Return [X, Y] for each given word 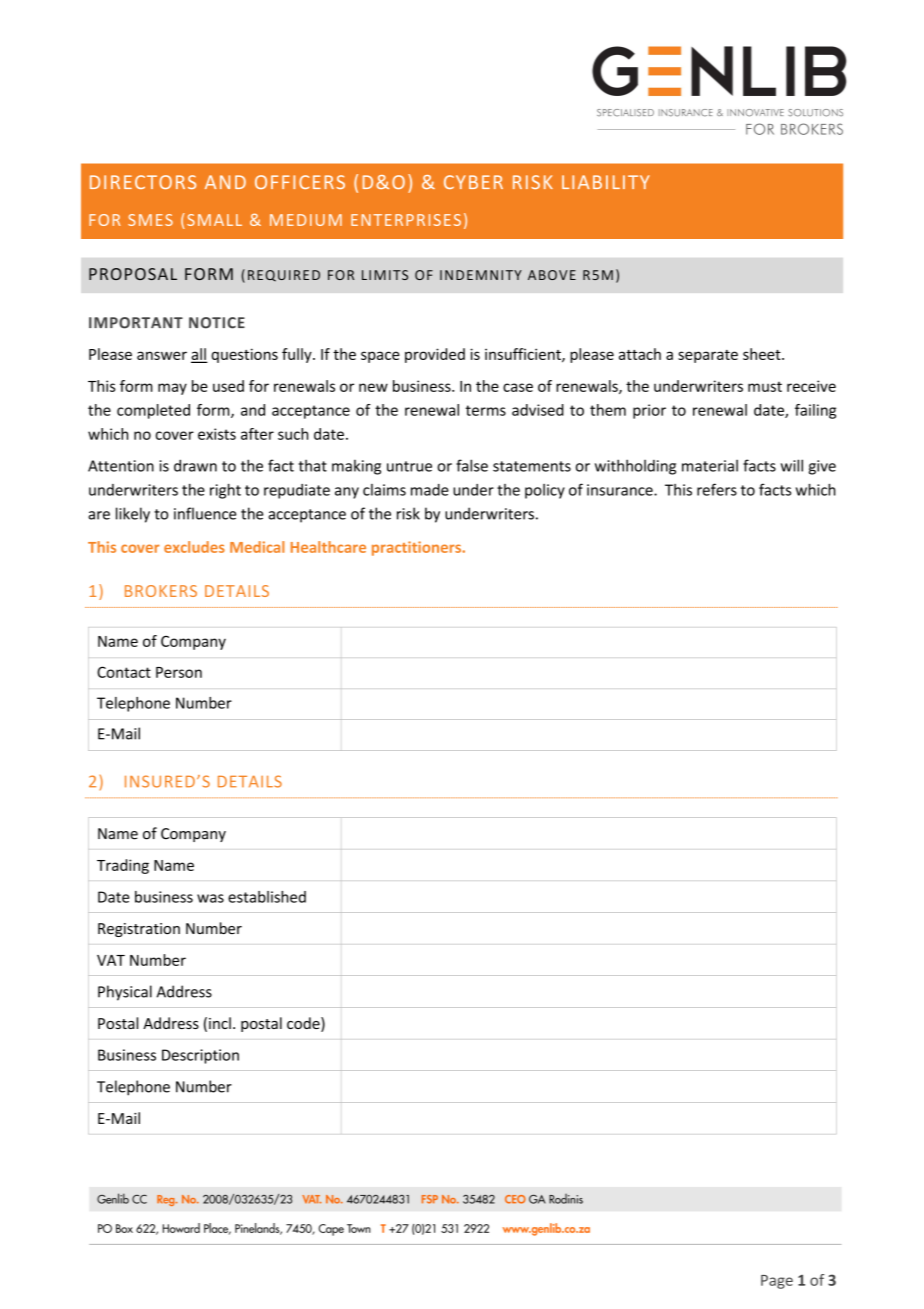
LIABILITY [606, 182]
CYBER [473, 182]
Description [200, 1056]
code [304, 1024]
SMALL [214, 220]
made [430, 490]
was [210, 898]
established [267, 897]
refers [717, 489]
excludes [194, 547]
